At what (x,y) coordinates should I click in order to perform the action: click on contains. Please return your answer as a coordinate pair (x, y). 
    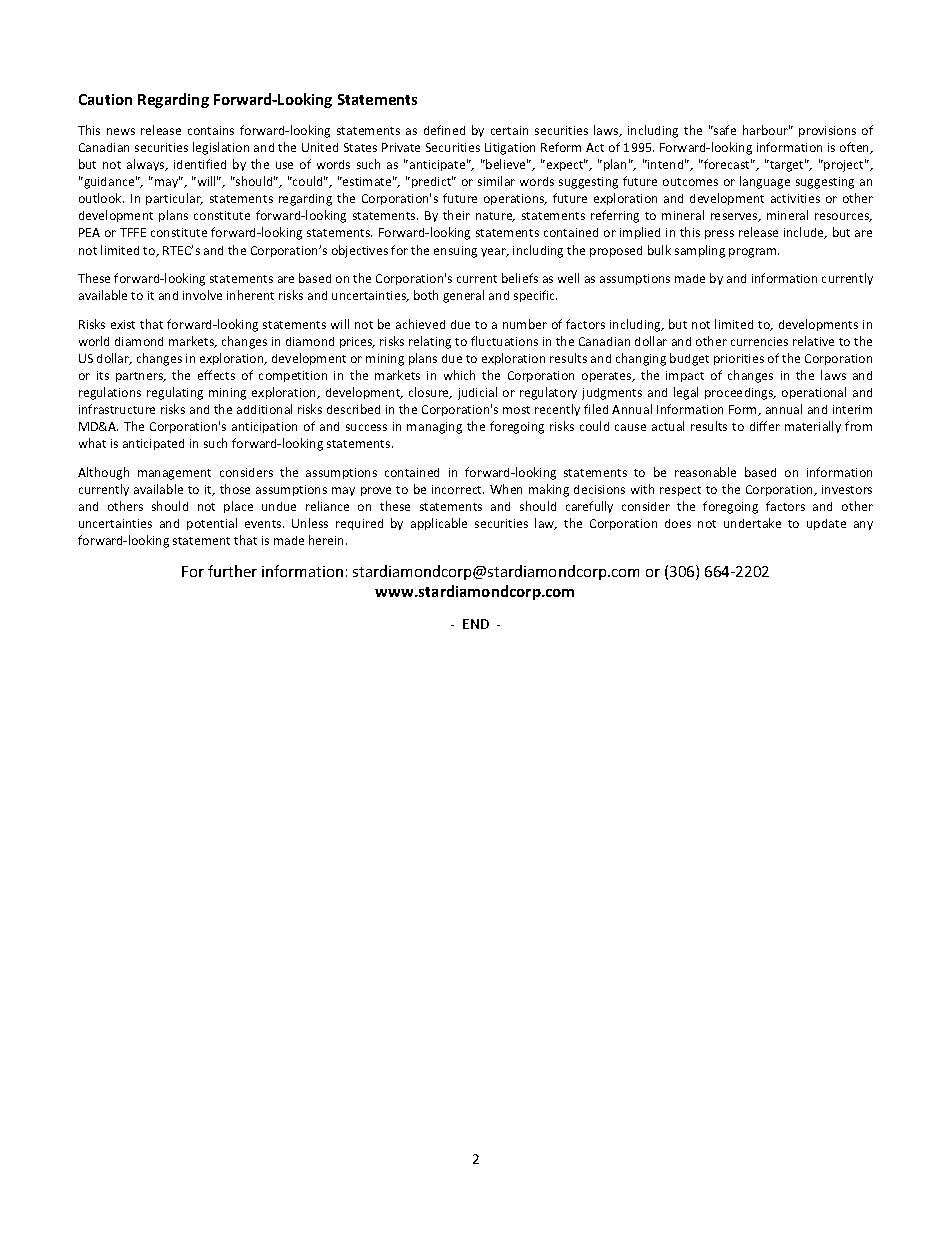
    Looking at the image, I should click on (211, 130).
